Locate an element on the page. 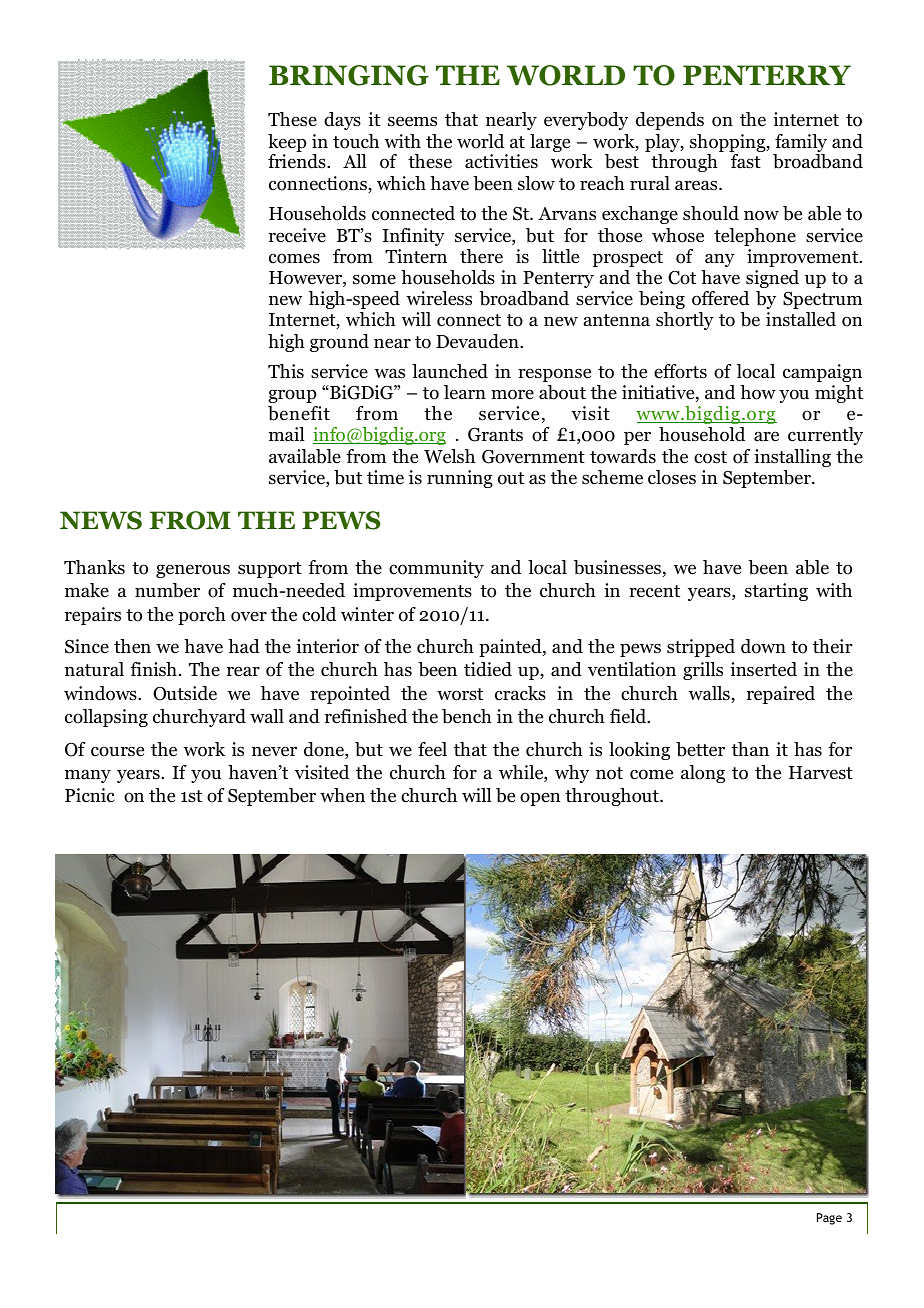 The height and width of the document is (1308, 924). Page is located at coordinates (829, 1219).
